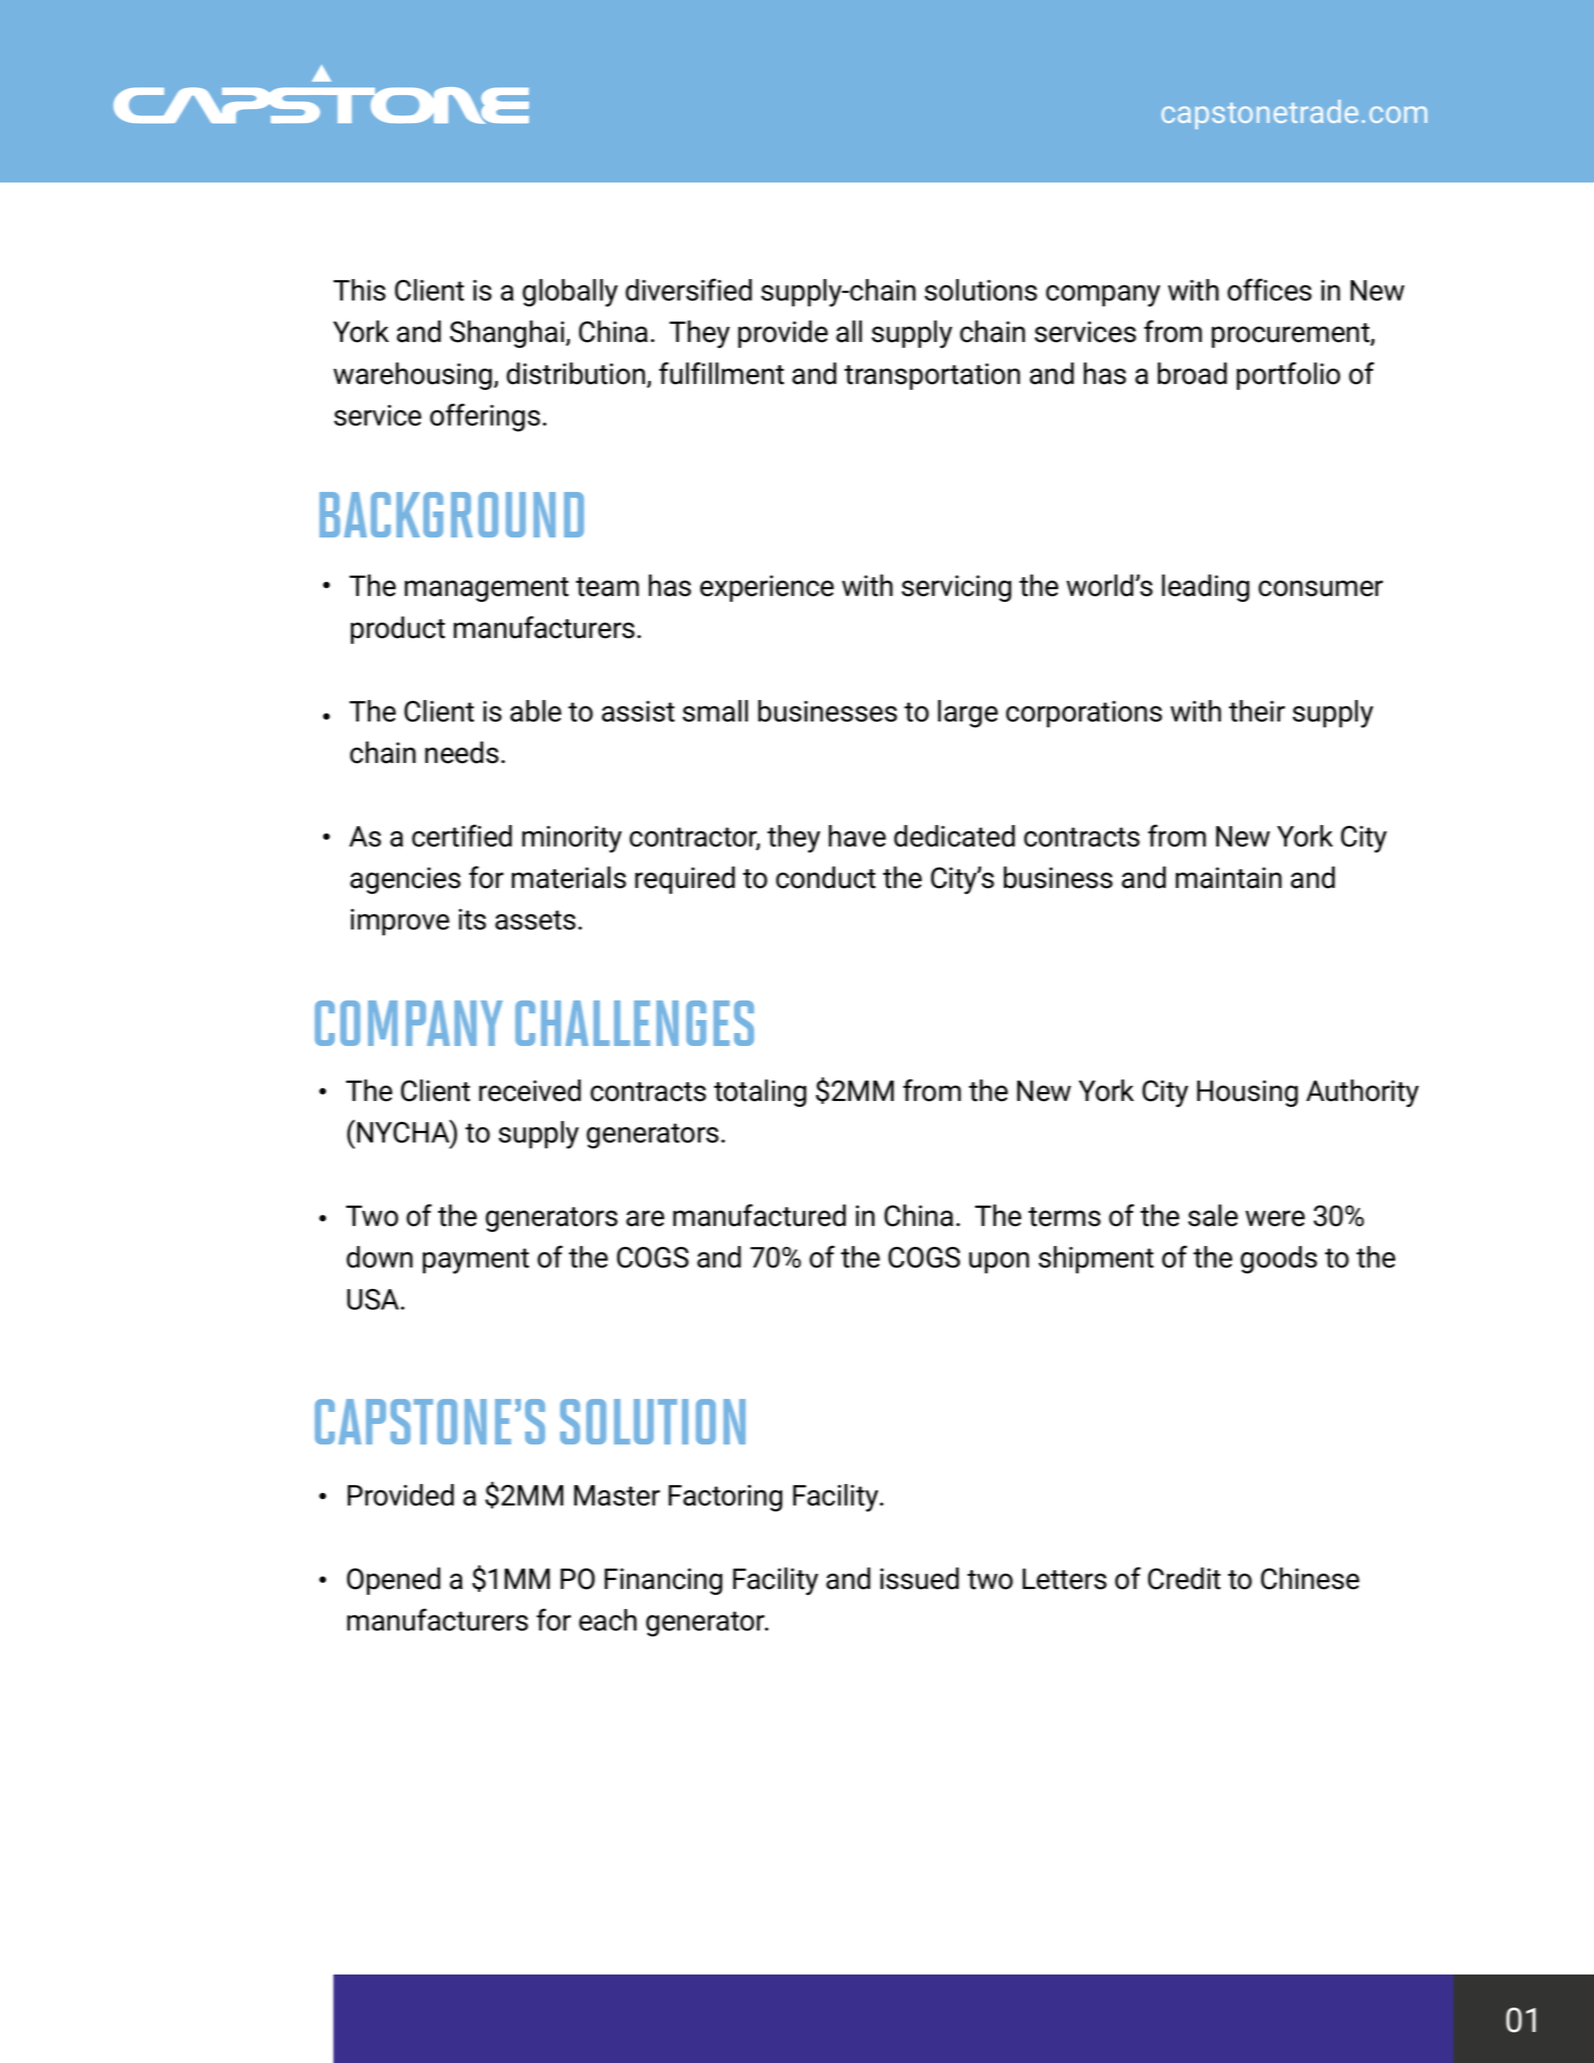 This image has width=1594, height=2063. Describe the element at coordinates (999, 1263) in the image. I see `upon` at that location.
